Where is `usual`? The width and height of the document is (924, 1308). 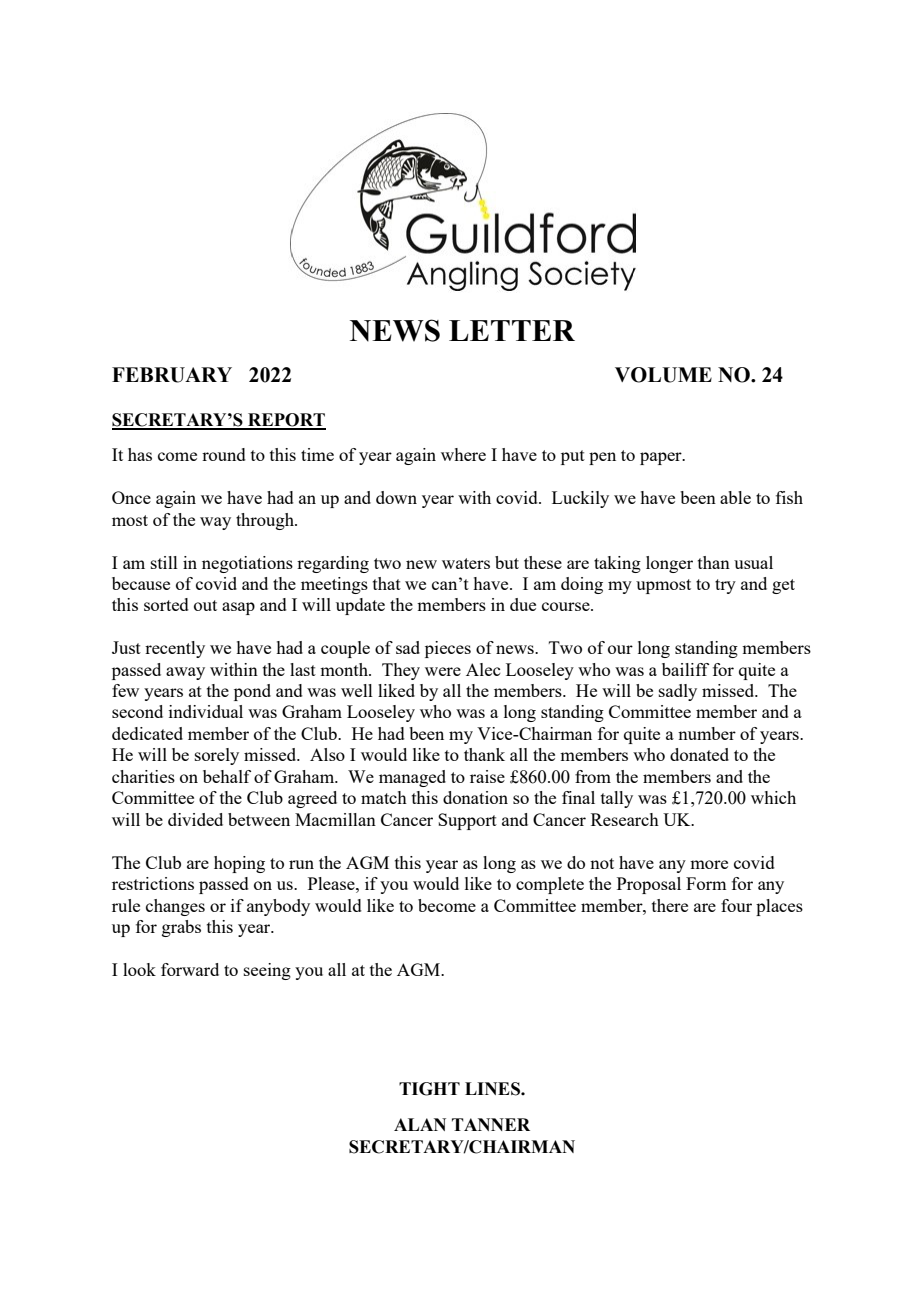 usual is located at coordinates (753, 562).
